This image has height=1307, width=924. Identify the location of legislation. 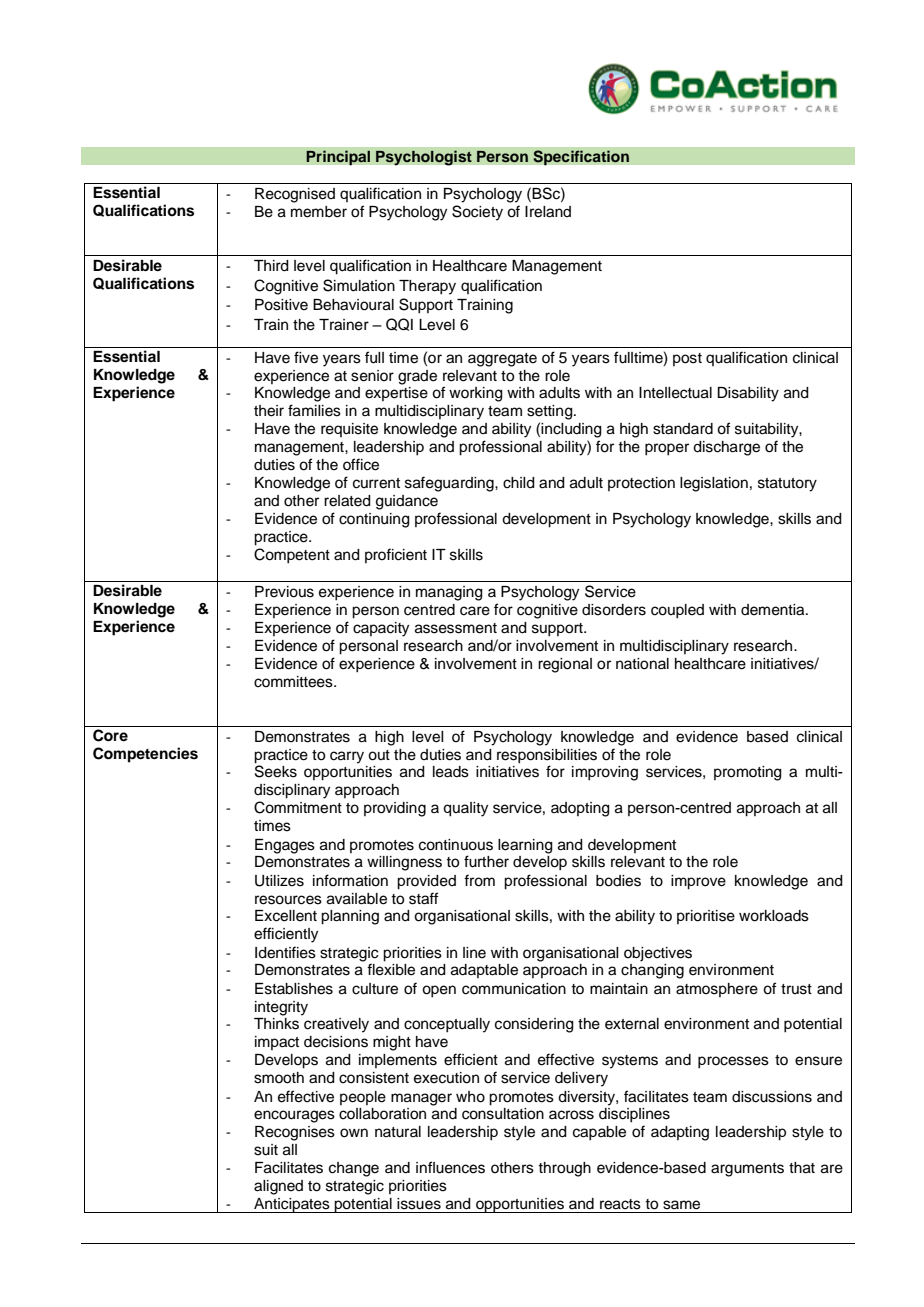
(714, 484).
